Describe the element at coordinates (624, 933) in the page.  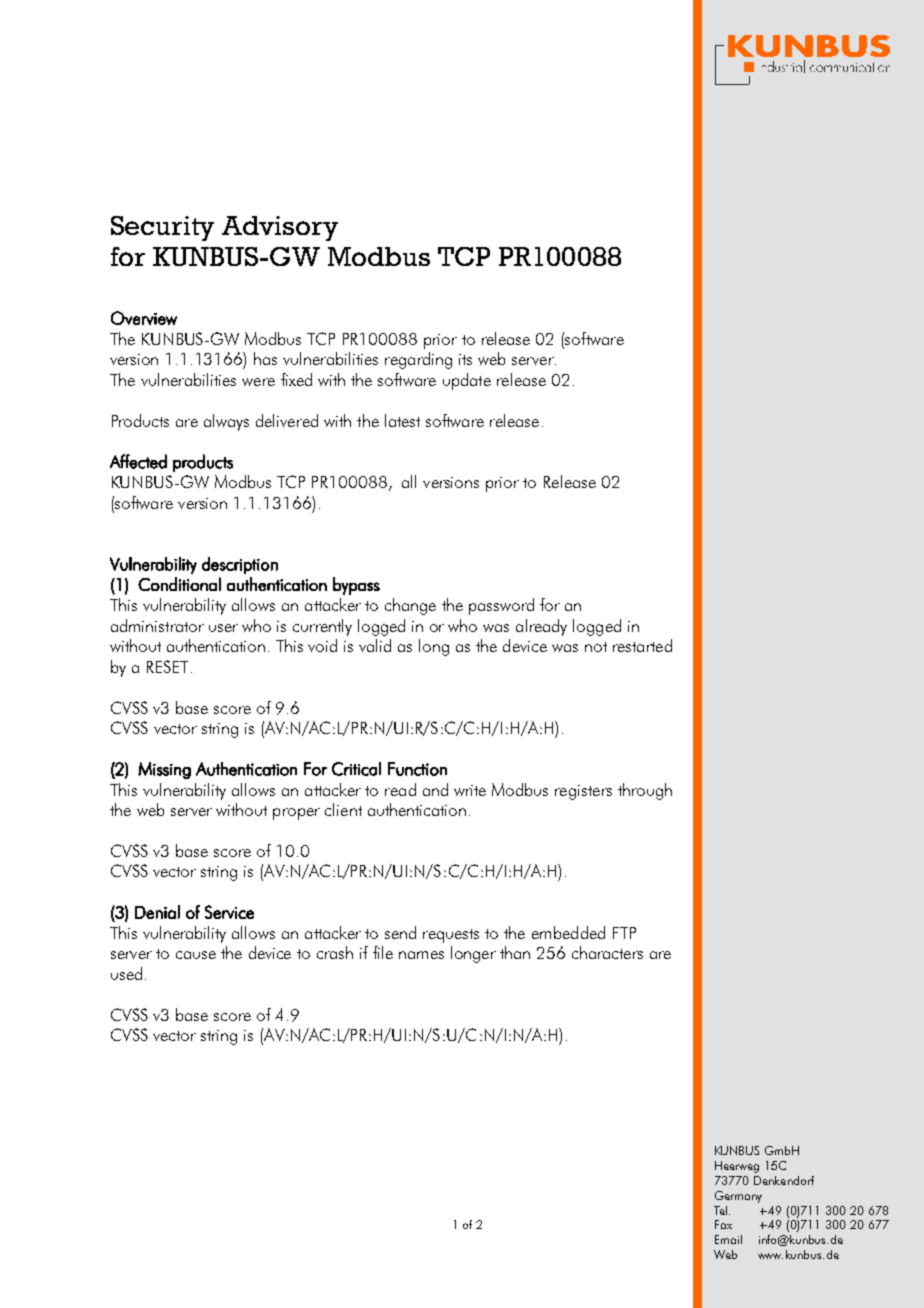
I see `FTP` at that location.
